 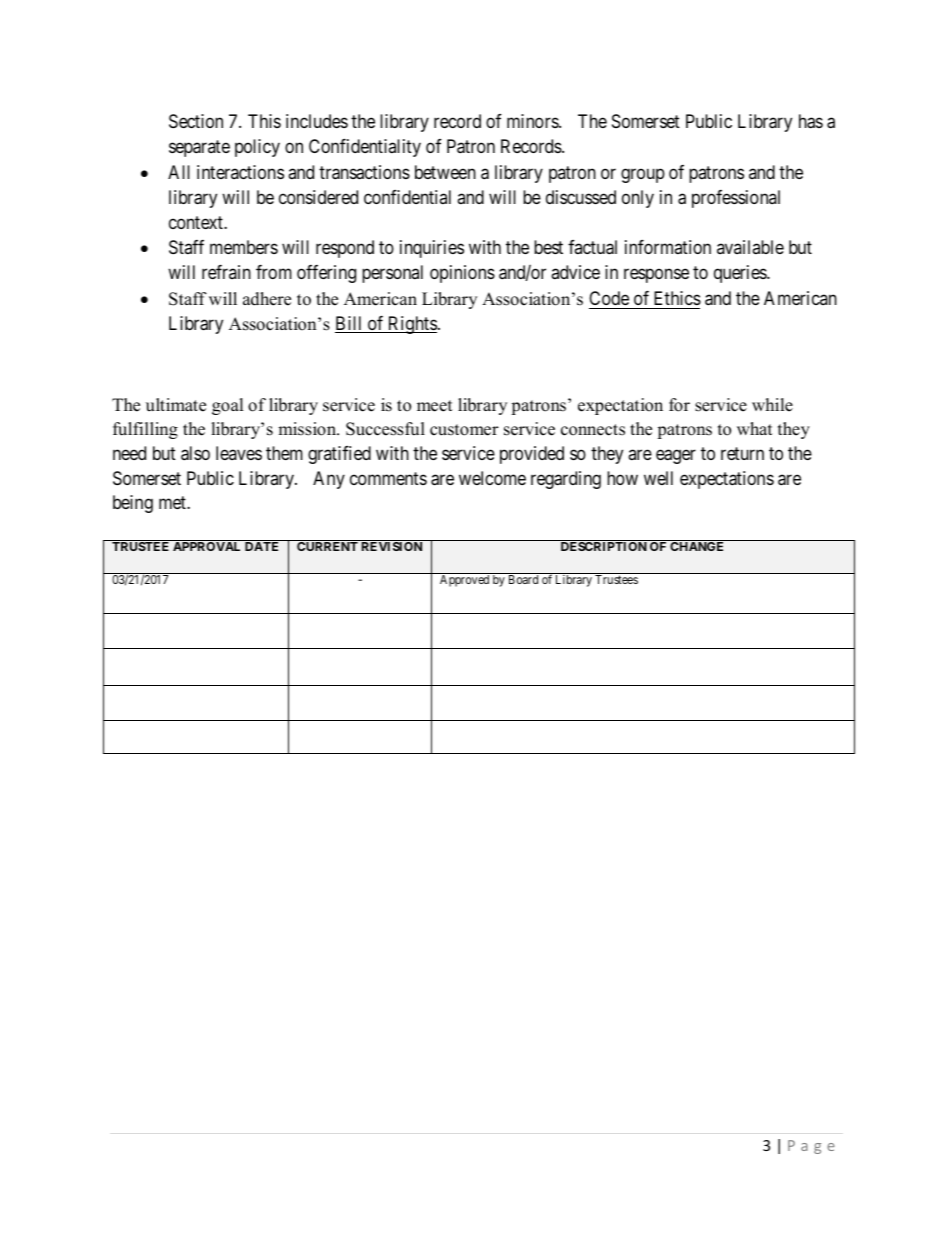 I want to click on Approved, so click(x=464, y=580).
